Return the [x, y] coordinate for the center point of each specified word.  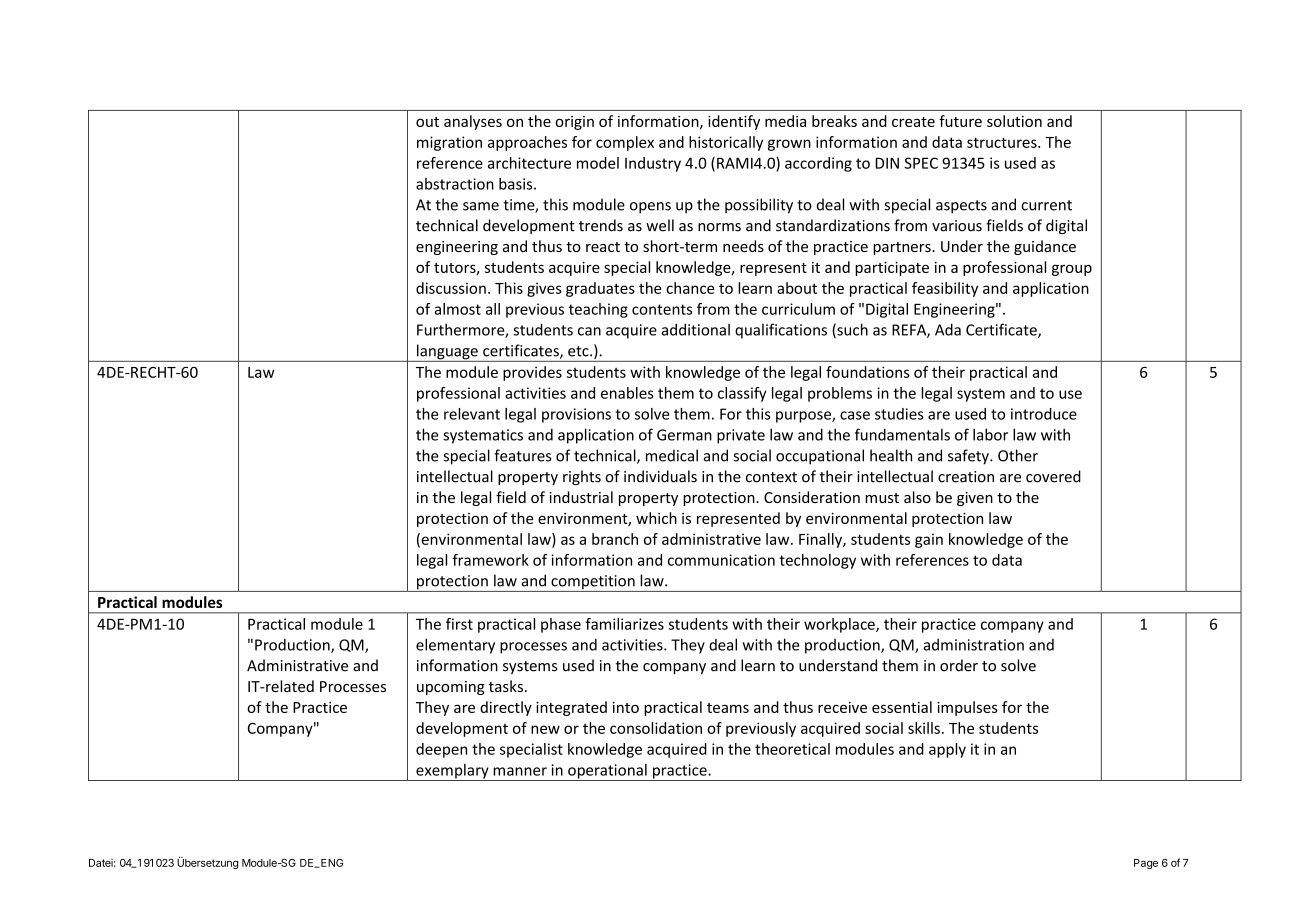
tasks [506, 686]
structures [1003, 142]
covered [1053, 476]
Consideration [812, 497]
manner [520, 771]
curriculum [798, 309]
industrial [581, 497]
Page [1146, 864]
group [1072, 270]
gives [544, 289]
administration [973, 645]
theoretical [792, 749]
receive [842, 707]
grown [789, 145]
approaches [527, 143]
